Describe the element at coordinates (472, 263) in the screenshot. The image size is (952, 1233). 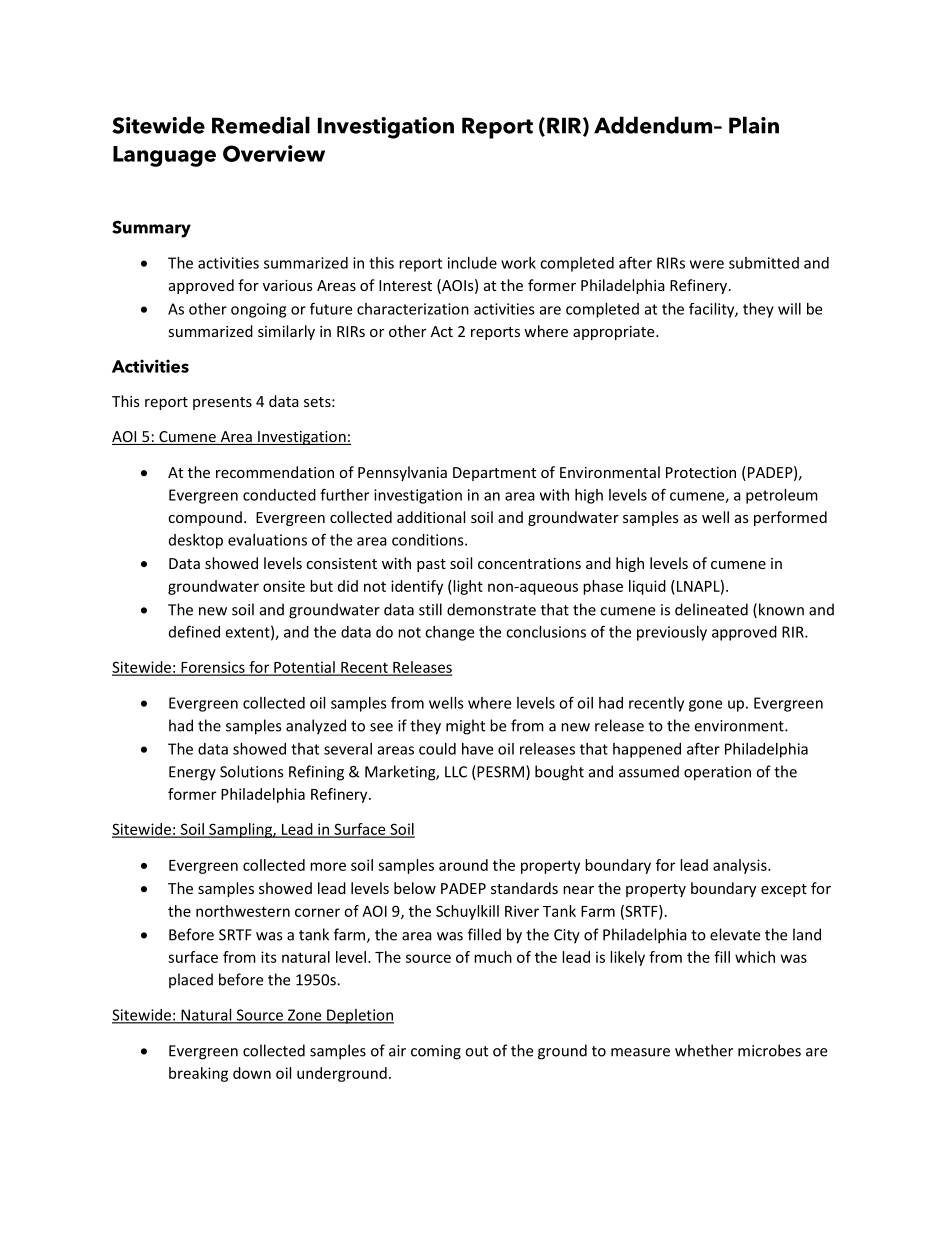
I see `include` at that location.
